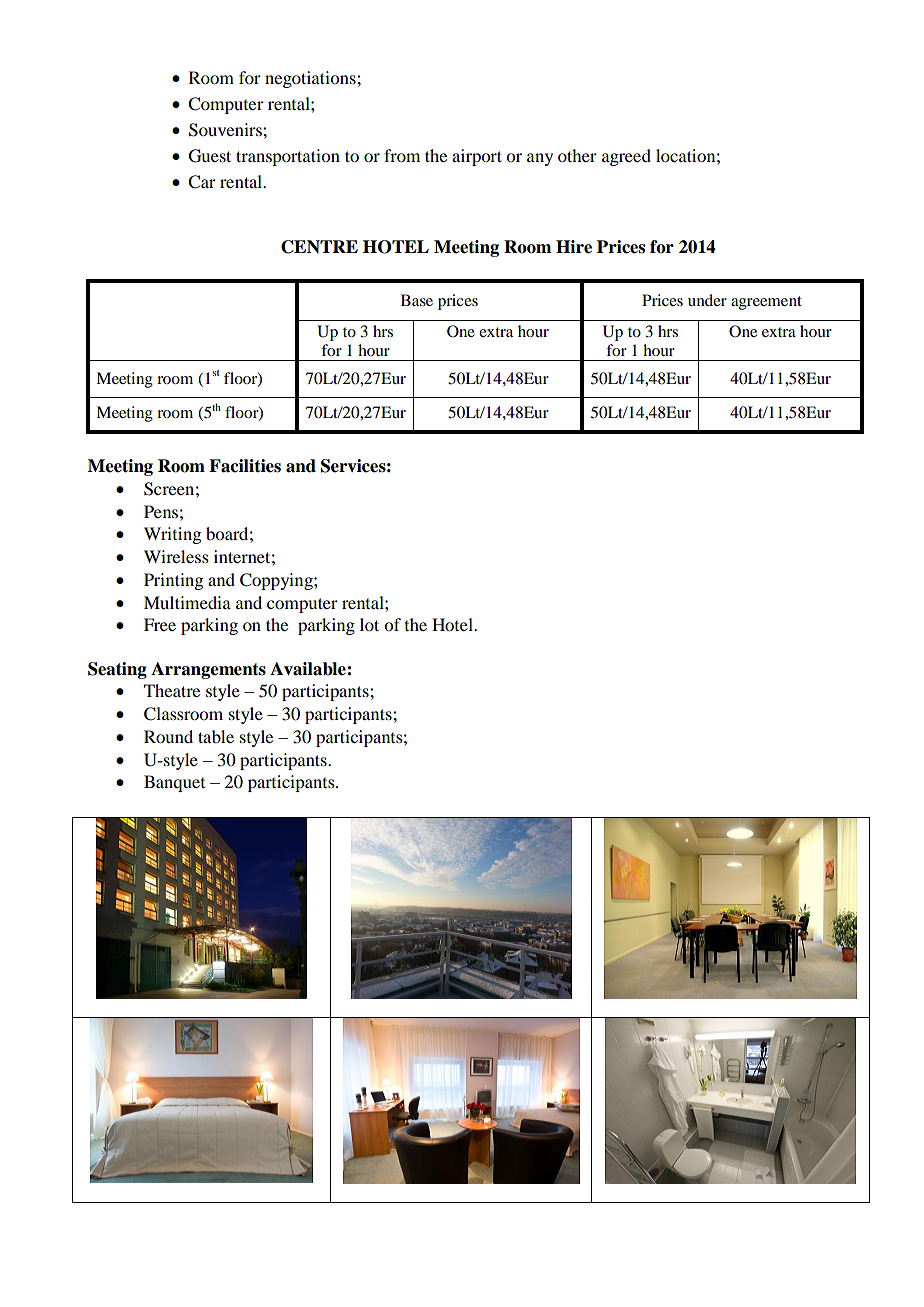 The height and width of the document is (1307, 924). I want to click on under, so click(707, 300).
